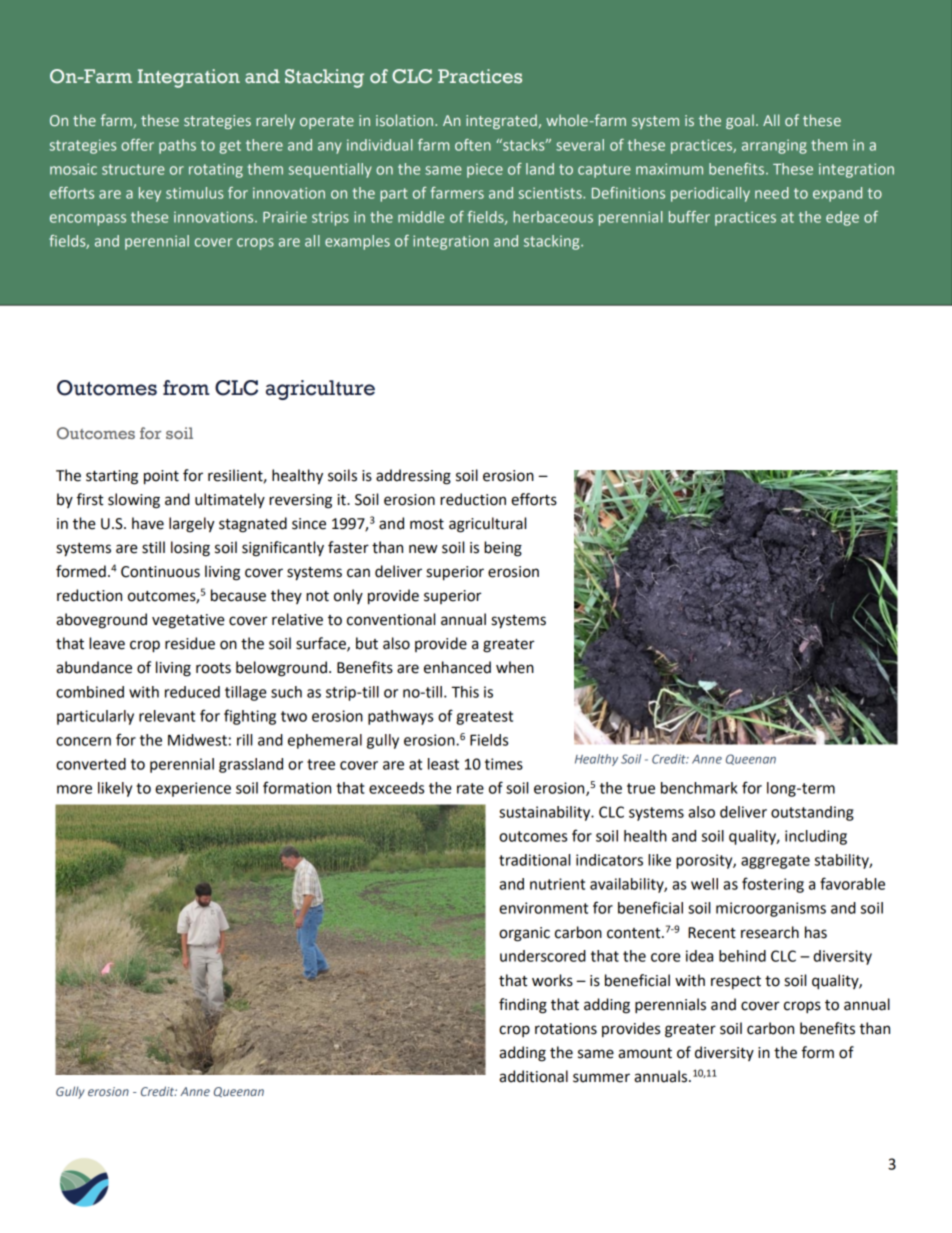  I want to click on arranging, so click(774, 146).
